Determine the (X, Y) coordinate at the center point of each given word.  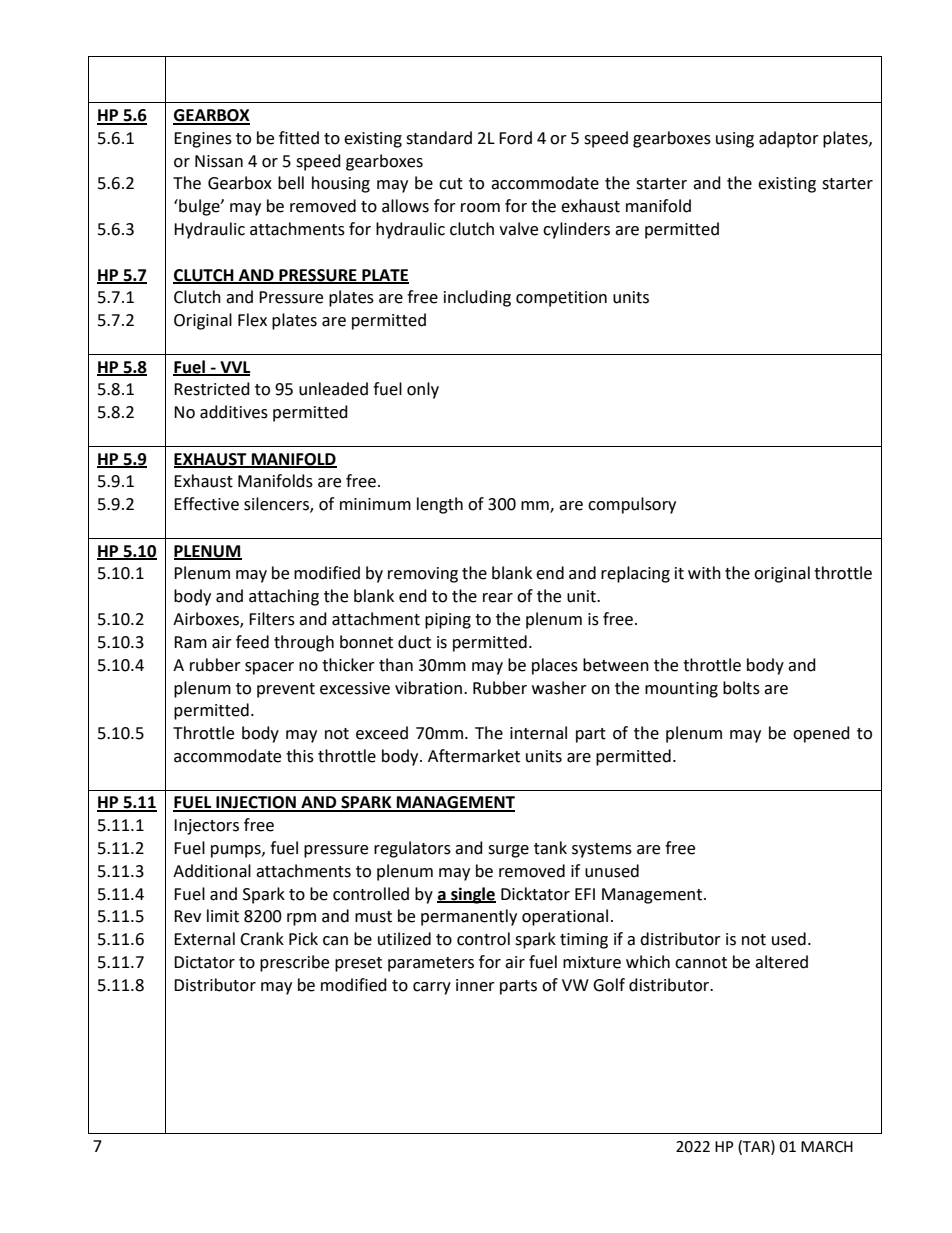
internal (538, 733)
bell (291, 183)
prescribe (294, 963)
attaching (284, 597)
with (704, 573)
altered (781, 962)
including (477, 298)
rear (498, 598)
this (300, 756)
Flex (252, 320)
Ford (515, 138)
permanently (469, 917)
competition (561, 299)
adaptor (789, 139)
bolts (741, 688)
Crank (262, 939)
